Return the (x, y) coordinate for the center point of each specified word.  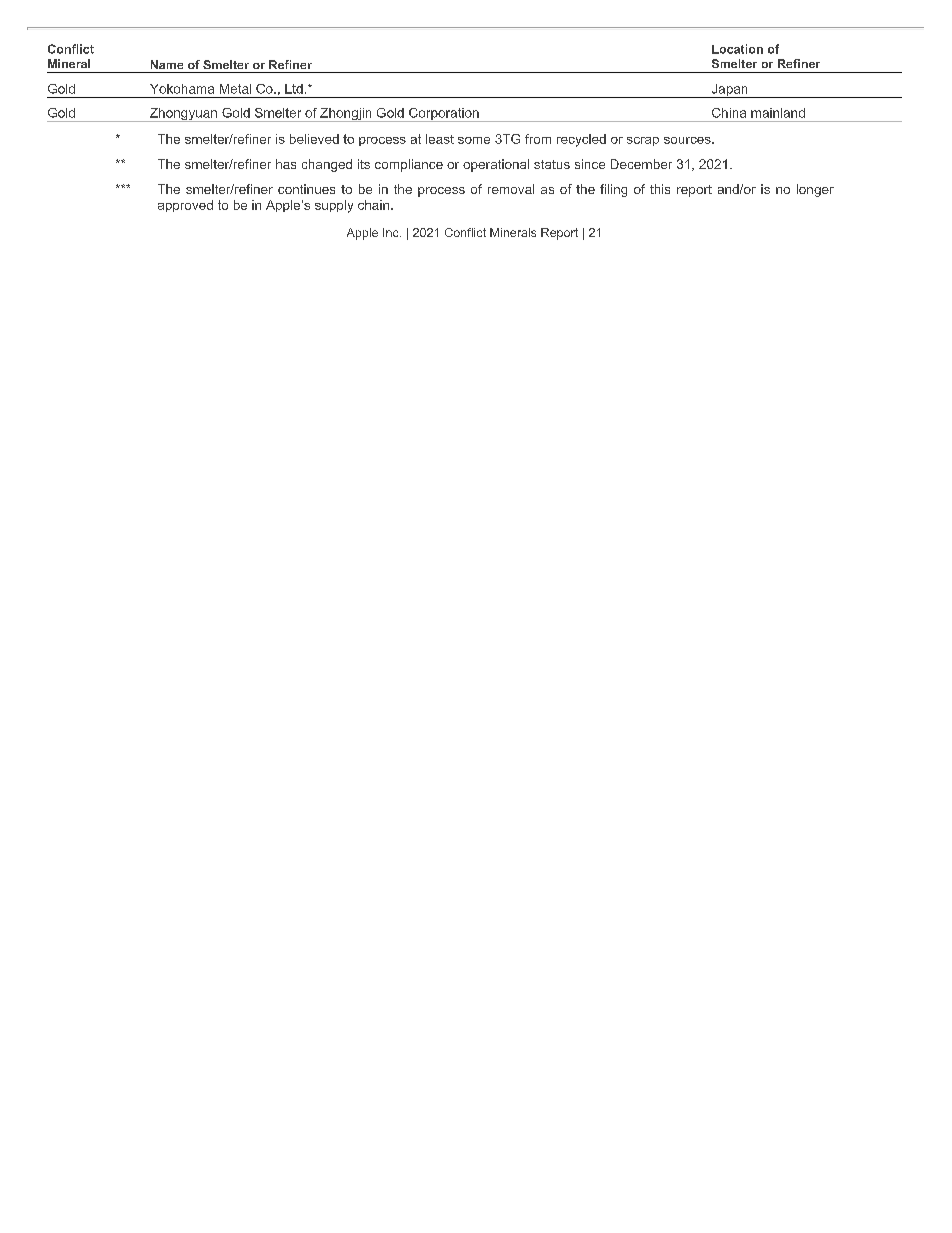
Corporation (444, 115)
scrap (643, 141)
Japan (729, 91)
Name (167, 64)
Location (737, 49)
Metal (235, 89)
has (286, 164)
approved (185, 206)
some (474, 140)
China (729, 113)
